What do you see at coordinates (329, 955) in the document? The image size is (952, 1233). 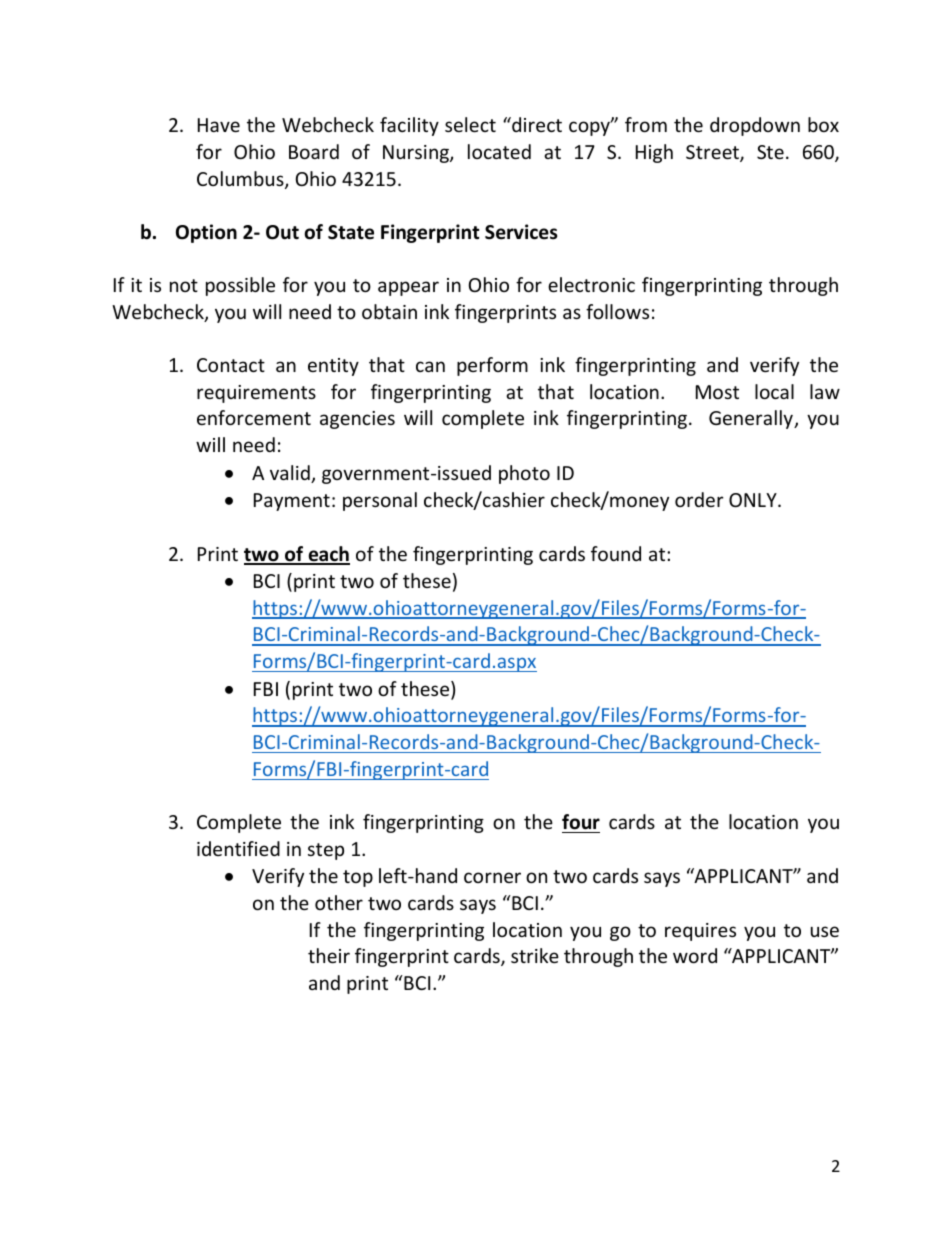 I see `their` at bounding box center [329, 955].
